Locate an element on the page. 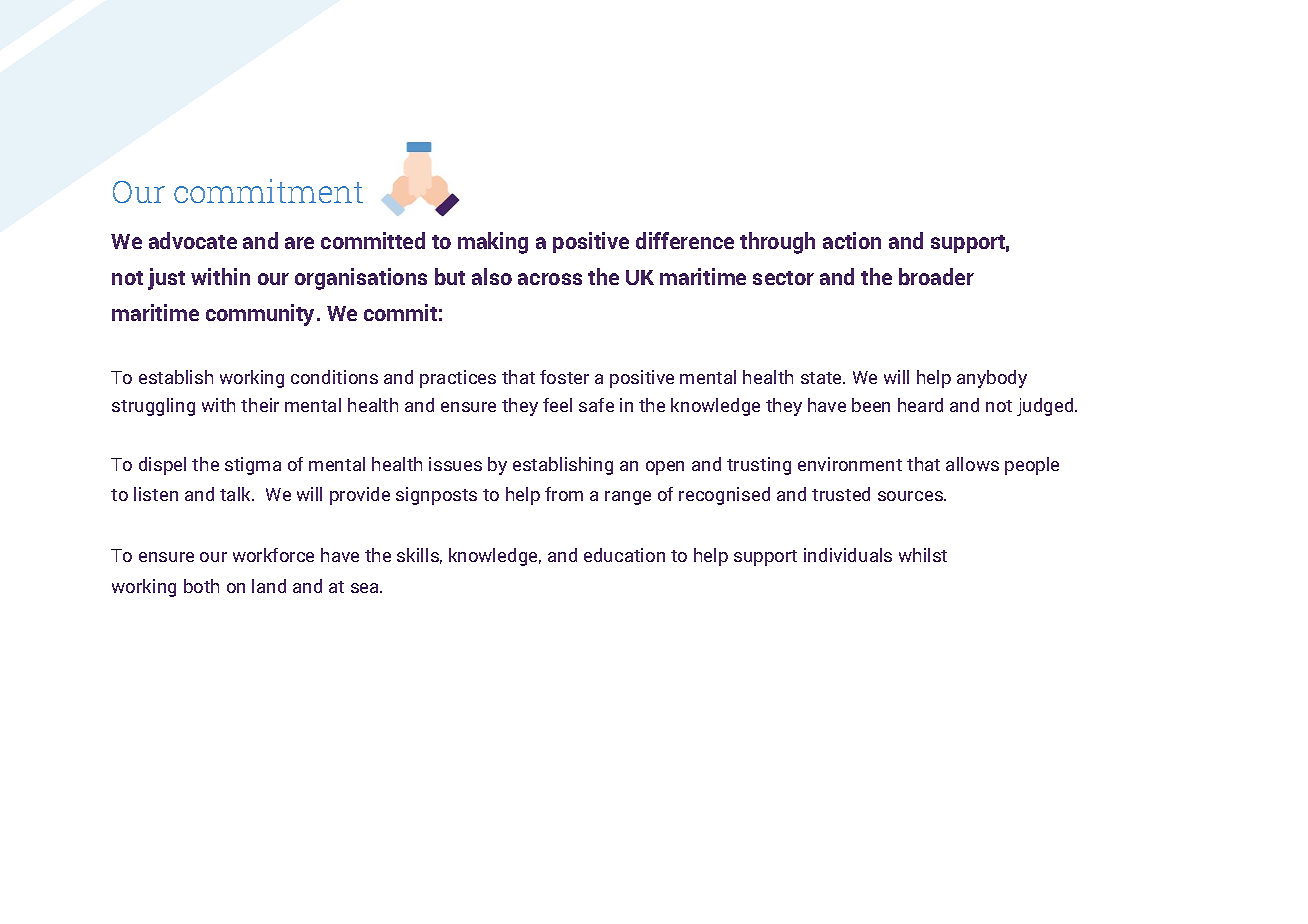 Image resolution: width=1308 pixels, height=924 pixels. safe is located at coordinates (596, 405).
